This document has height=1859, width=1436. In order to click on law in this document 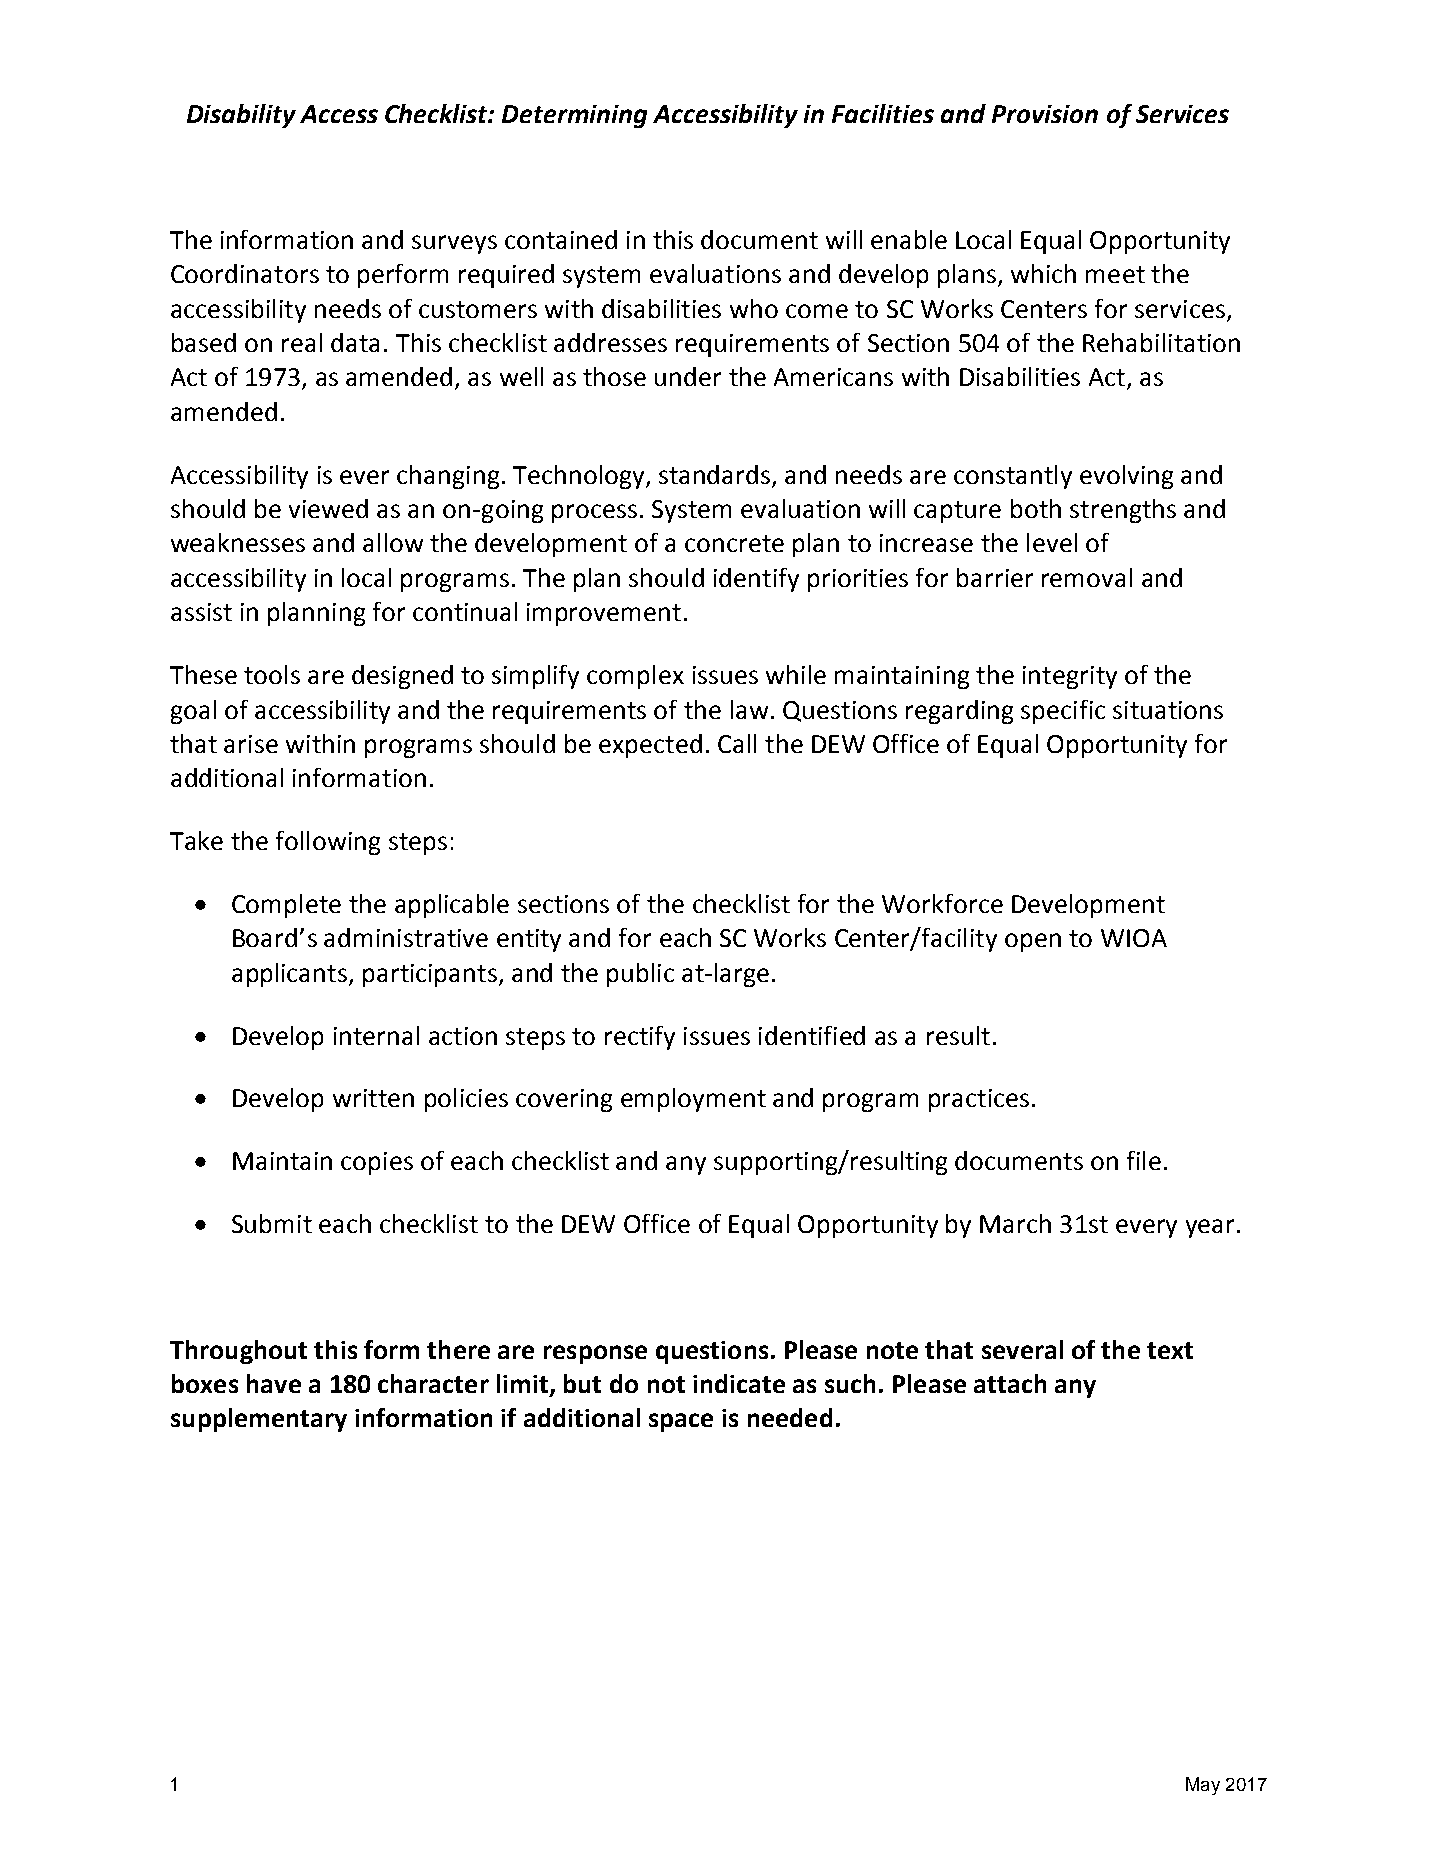, I will do `click(749, 709)`.
